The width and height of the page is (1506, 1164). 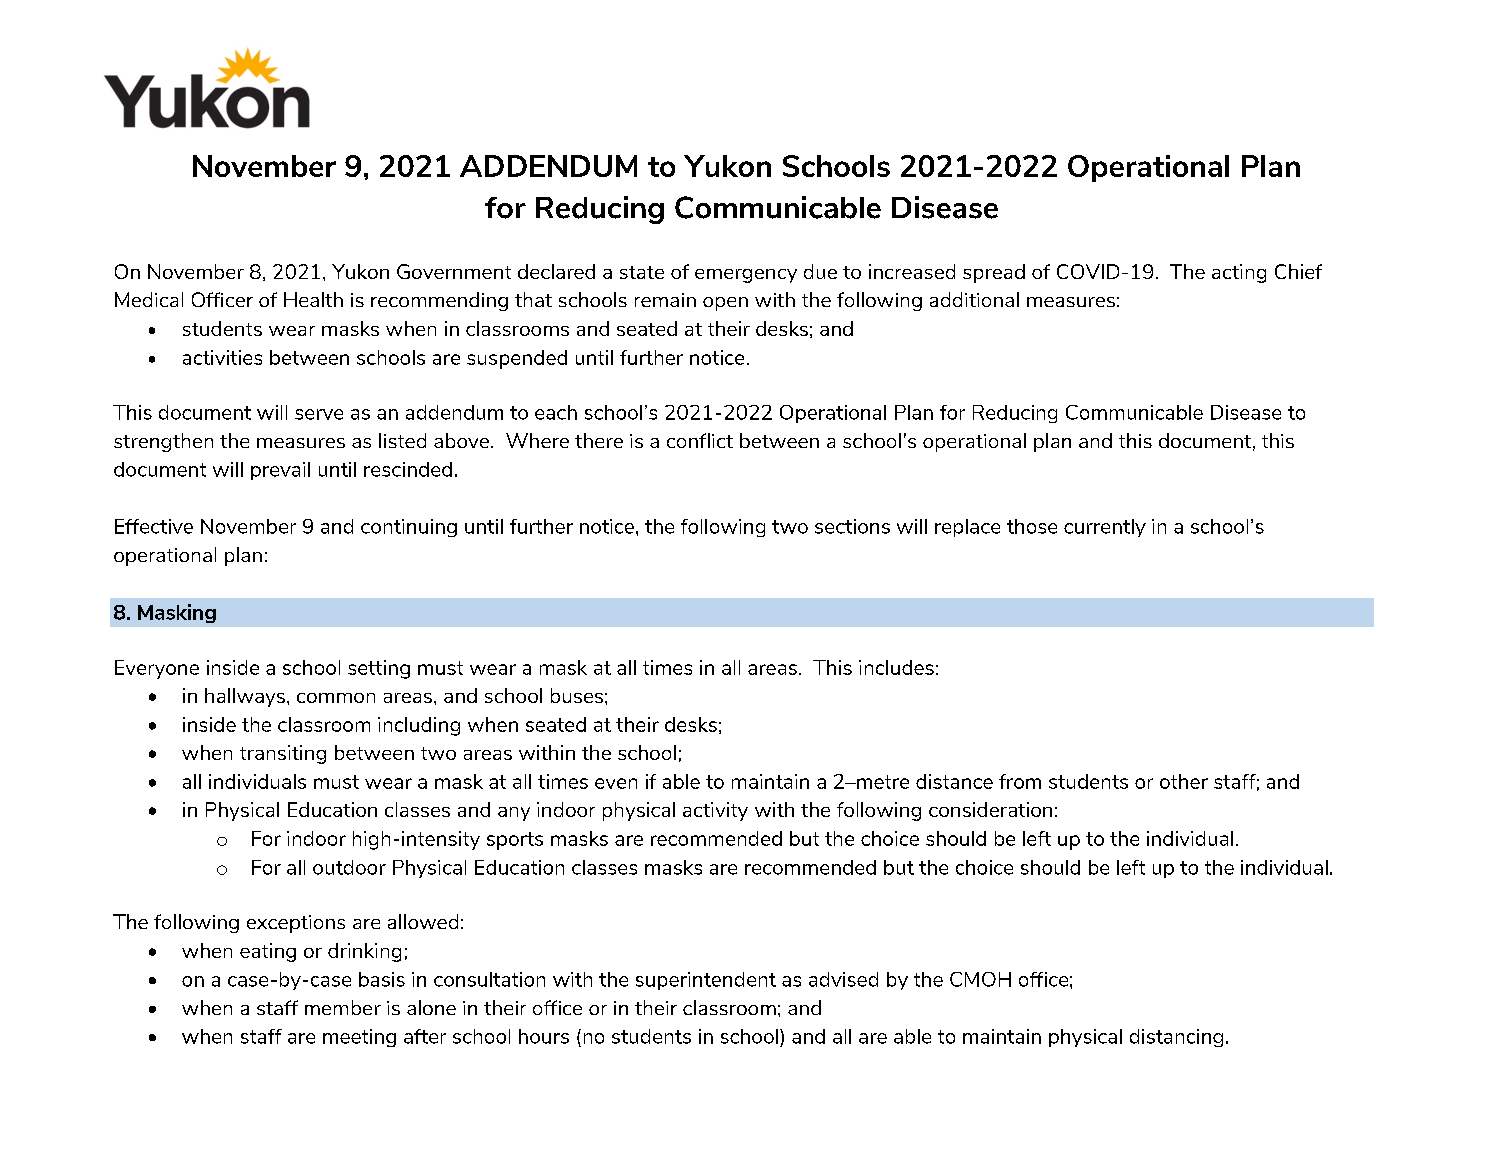 What do you see at coordinates (1032, 526) in the page?
I see `those` at bounding box center [1032, 526].
